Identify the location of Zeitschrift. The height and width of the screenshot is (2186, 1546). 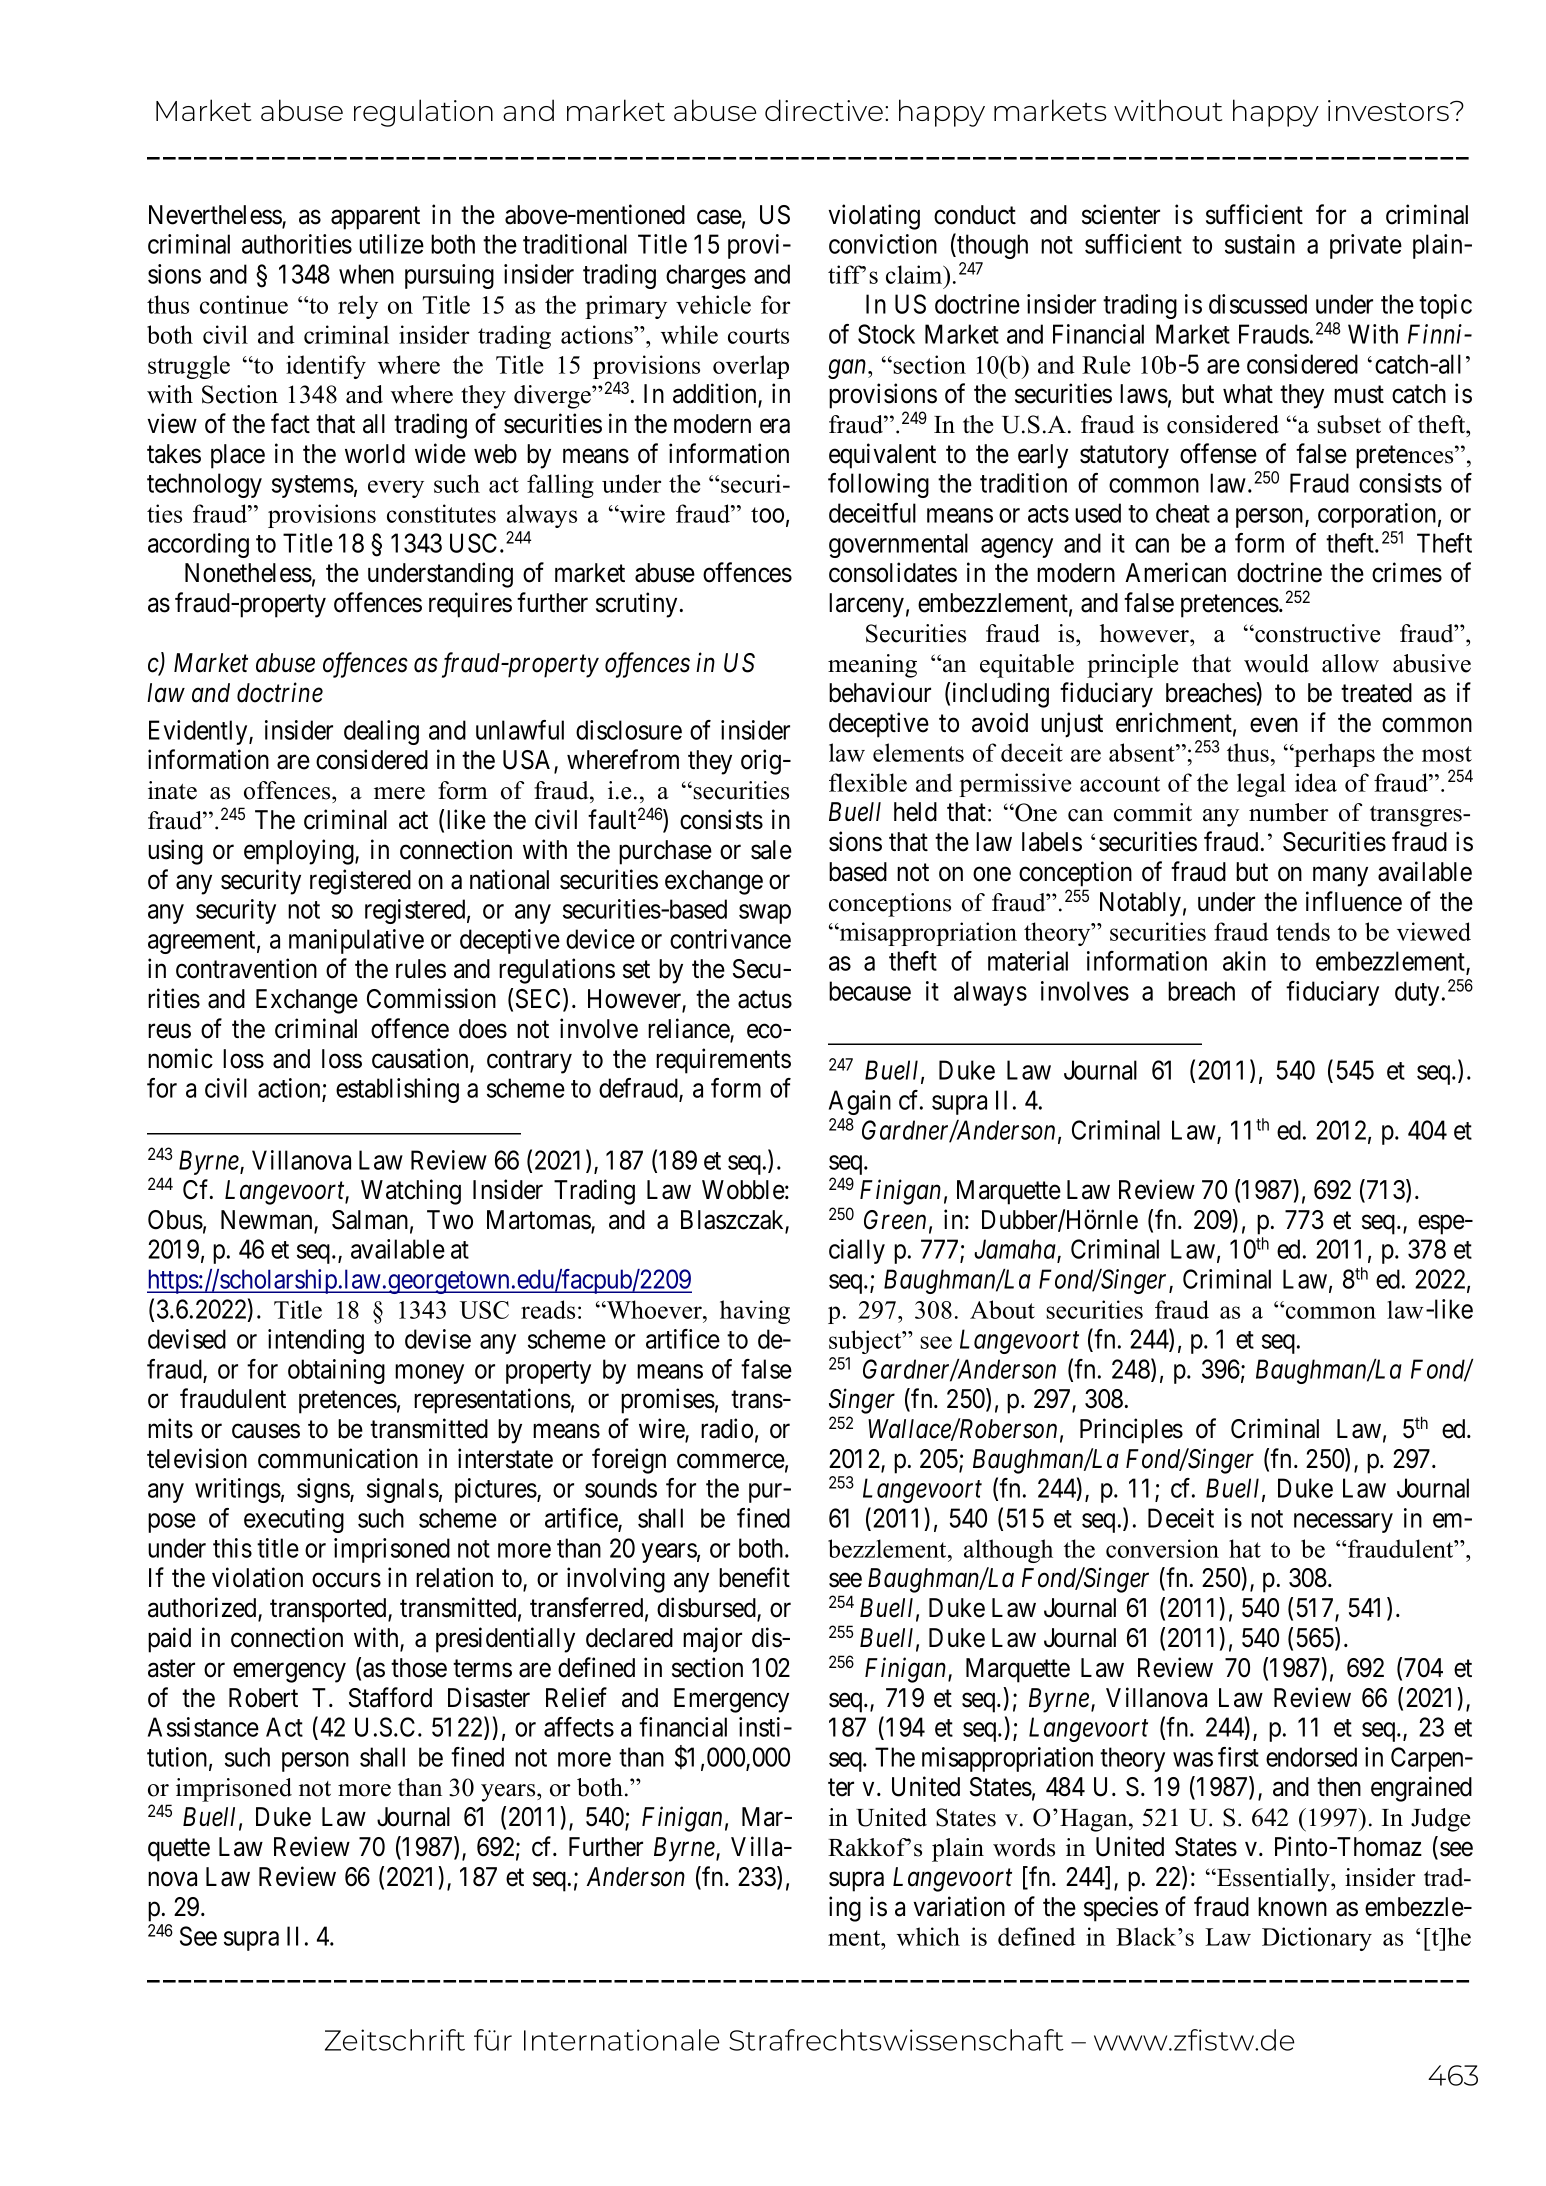
(395, 2040).
